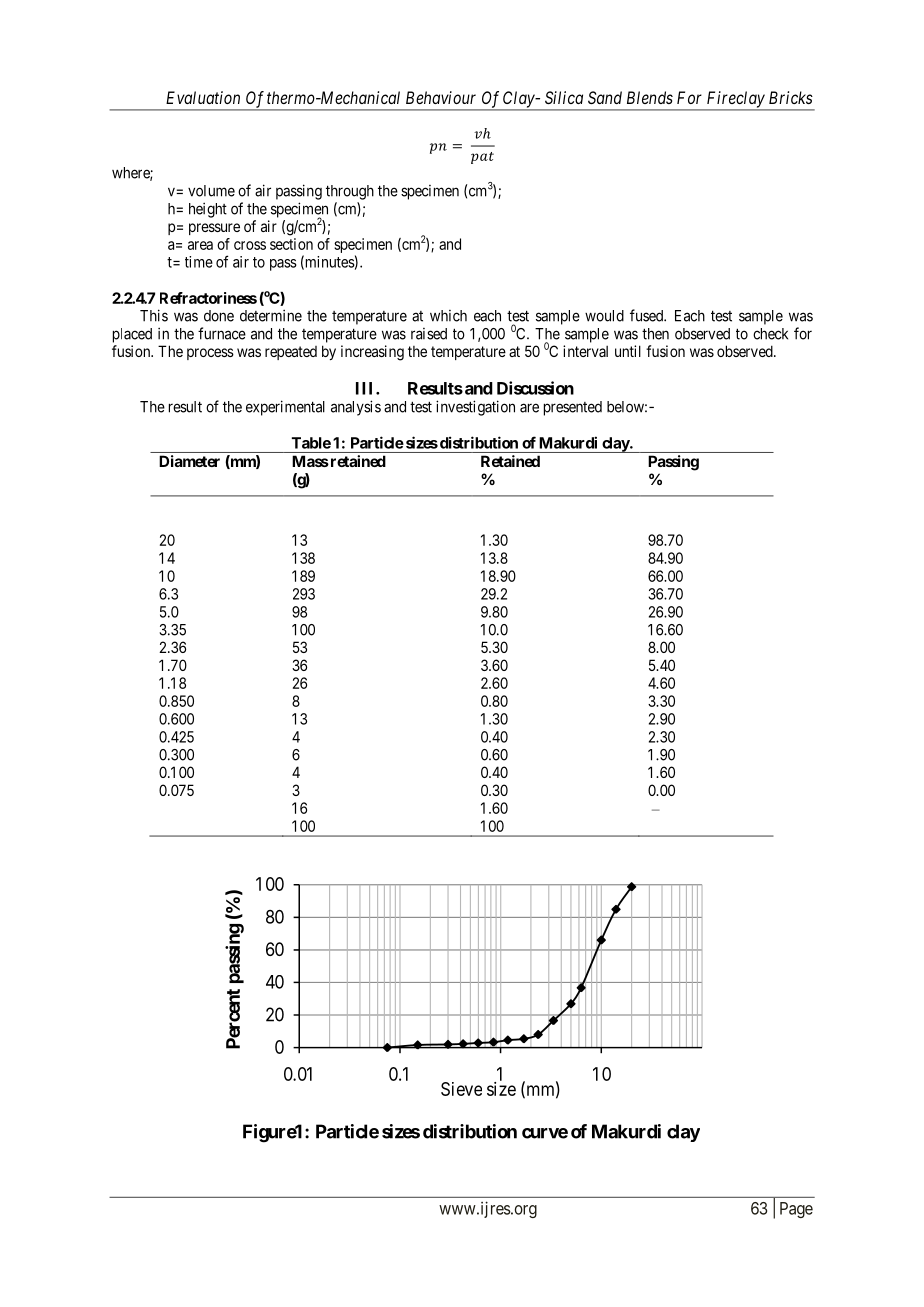 This page has height=1307, width=924. I want to click on Sieve, so click(461, 1089).
